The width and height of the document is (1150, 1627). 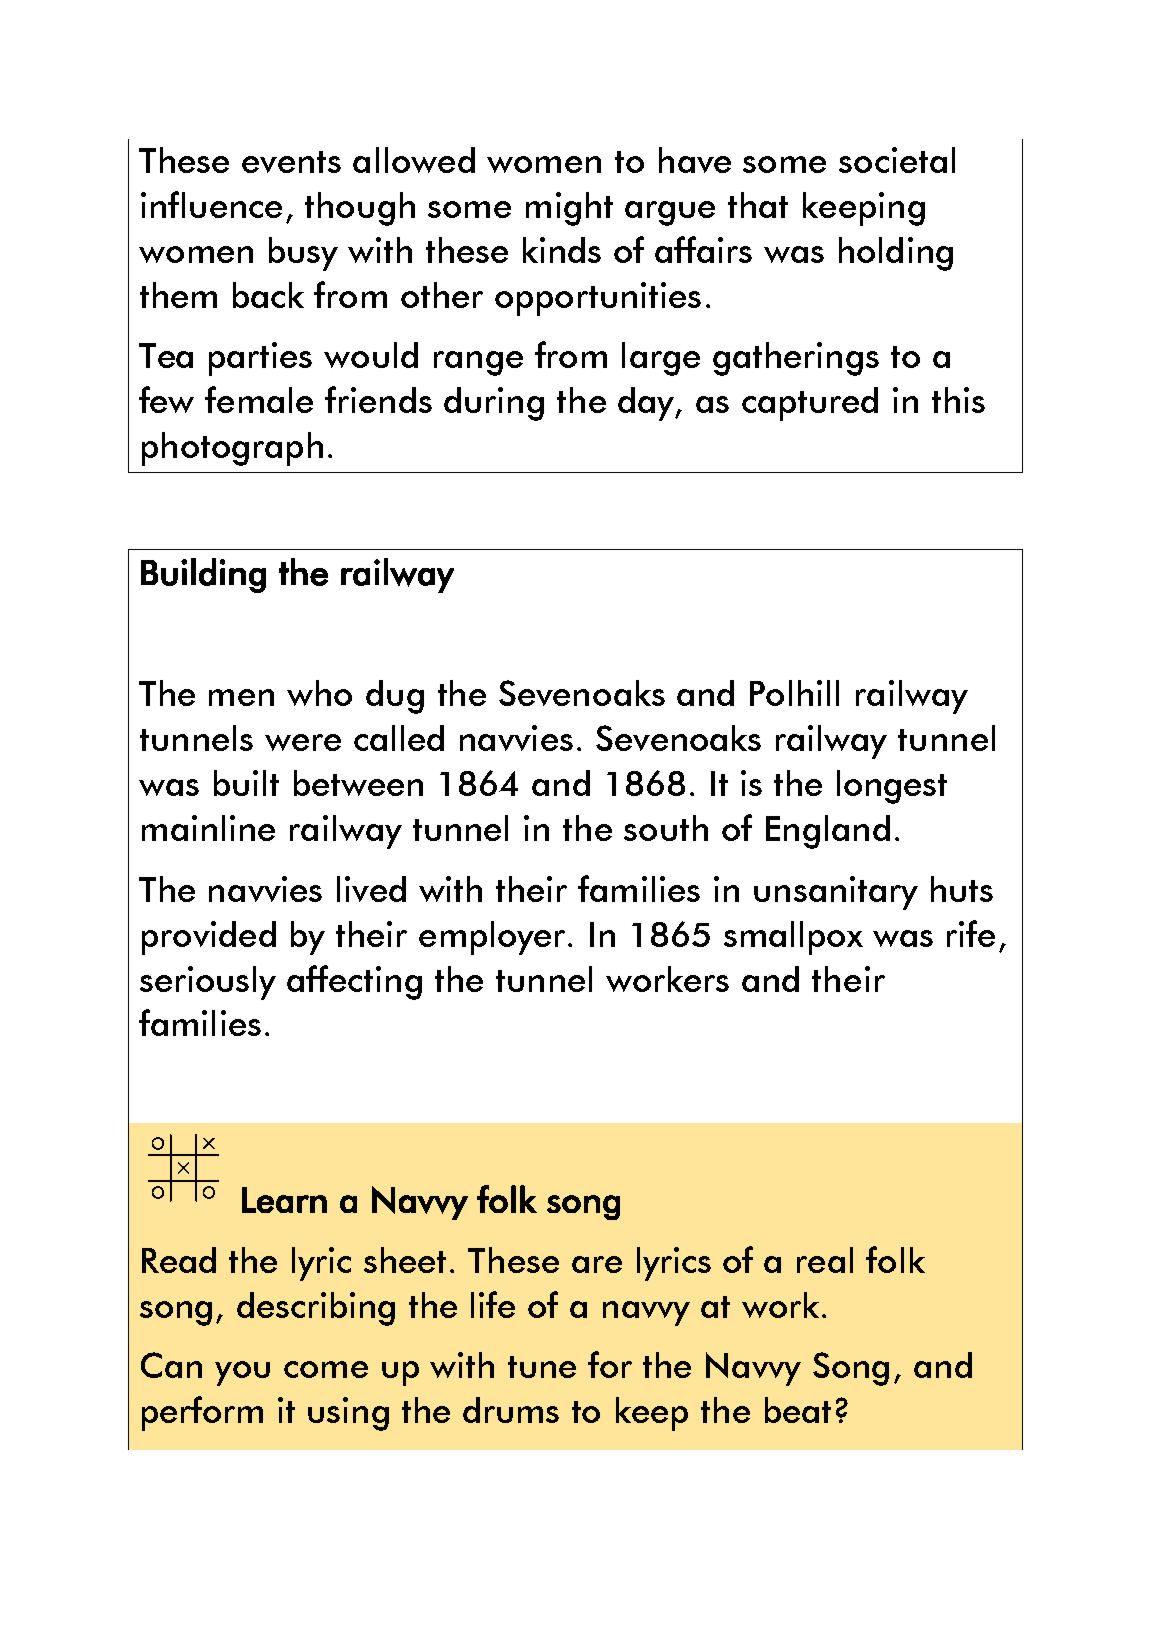 What do you see at coordinates (666, 828) in the document?
I see `south` at bounding box center [666, 828].
